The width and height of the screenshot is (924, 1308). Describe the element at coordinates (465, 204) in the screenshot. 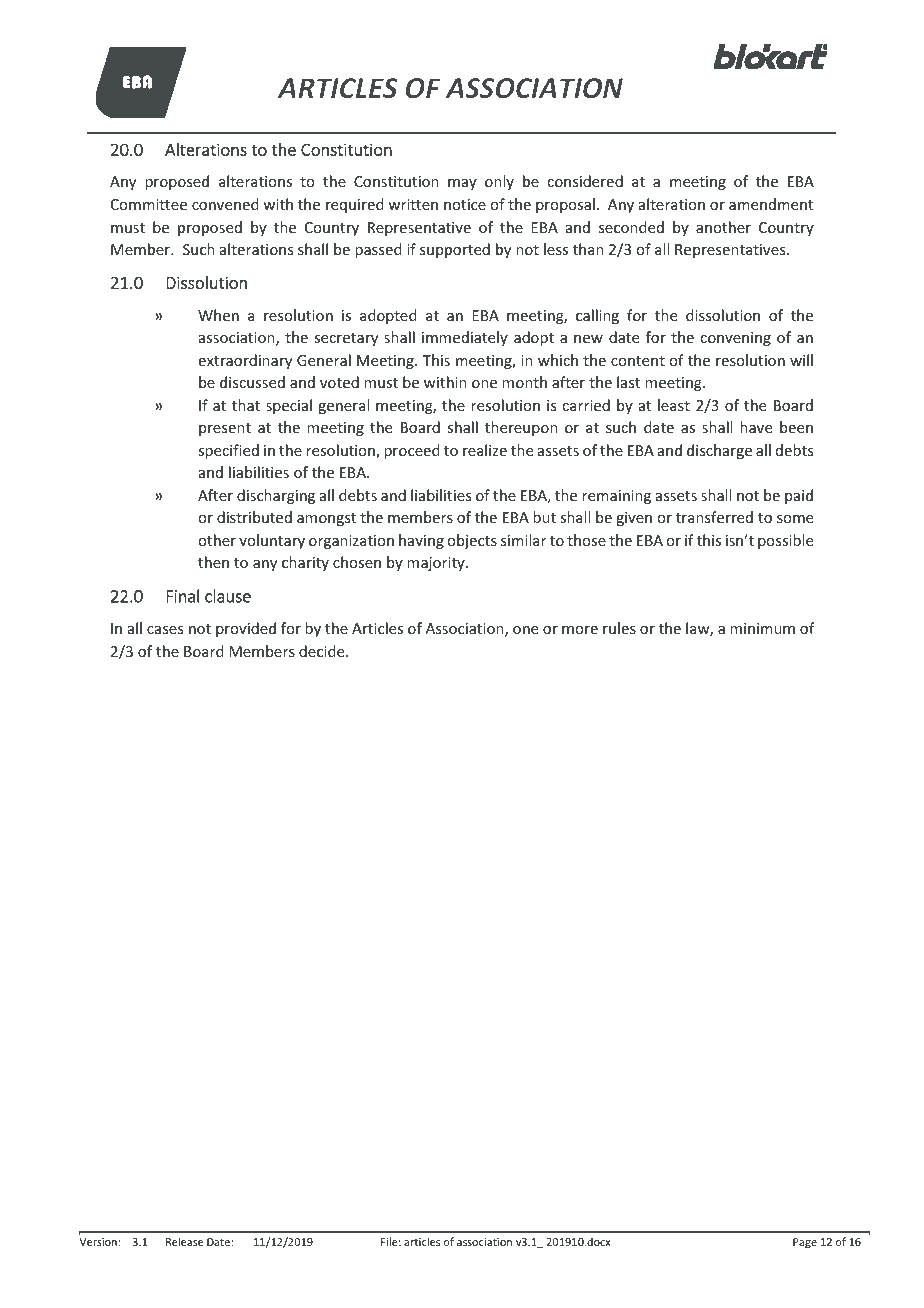

I see `notice` at that location.
